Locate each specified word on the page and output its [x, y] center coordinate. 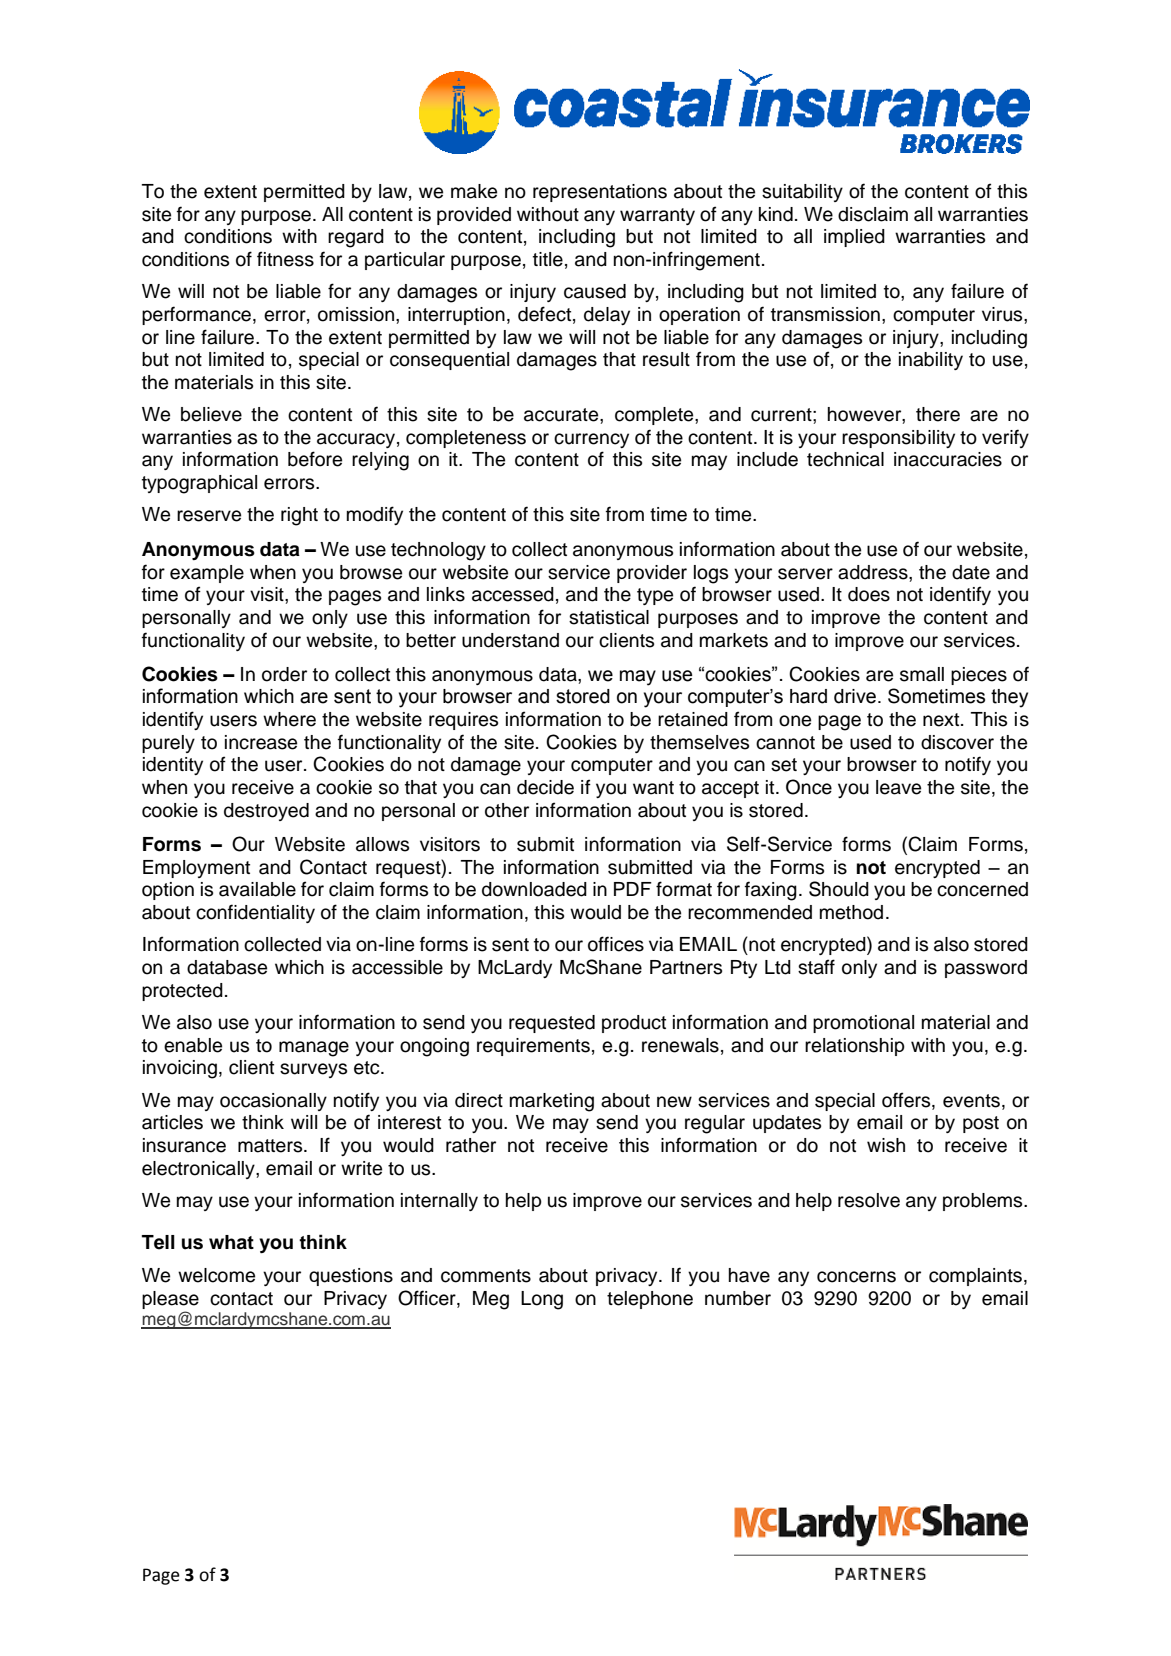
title [548, 259]
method [851, 912]
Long [542, 1300]
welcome [216, 1275]
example [207, 574]
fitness [285, 259]
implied [854, 238]
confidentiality [255, 913]
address [874, 572]
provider [652, 574]
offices [616, 944]
